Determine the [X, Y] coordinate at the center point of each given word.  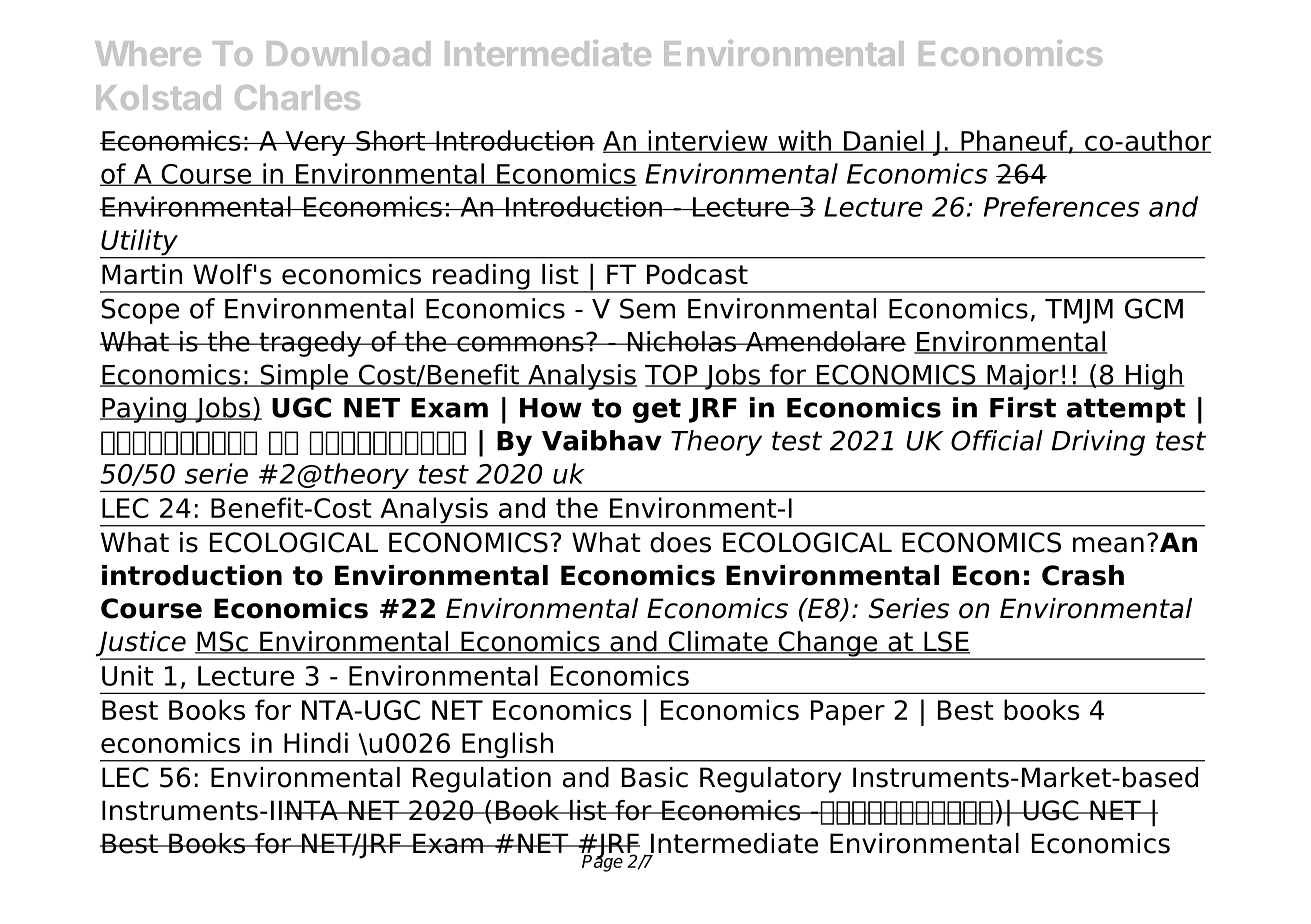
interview [708, 141]
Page [602, 862]
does [680, 542]
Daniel [884, 141]
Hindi [316, 742]
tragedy [310, 344]
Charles [297, 97]
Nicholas [681, 341]
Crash [1083, 575]
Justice [142, 645]
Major [1023, 377]
